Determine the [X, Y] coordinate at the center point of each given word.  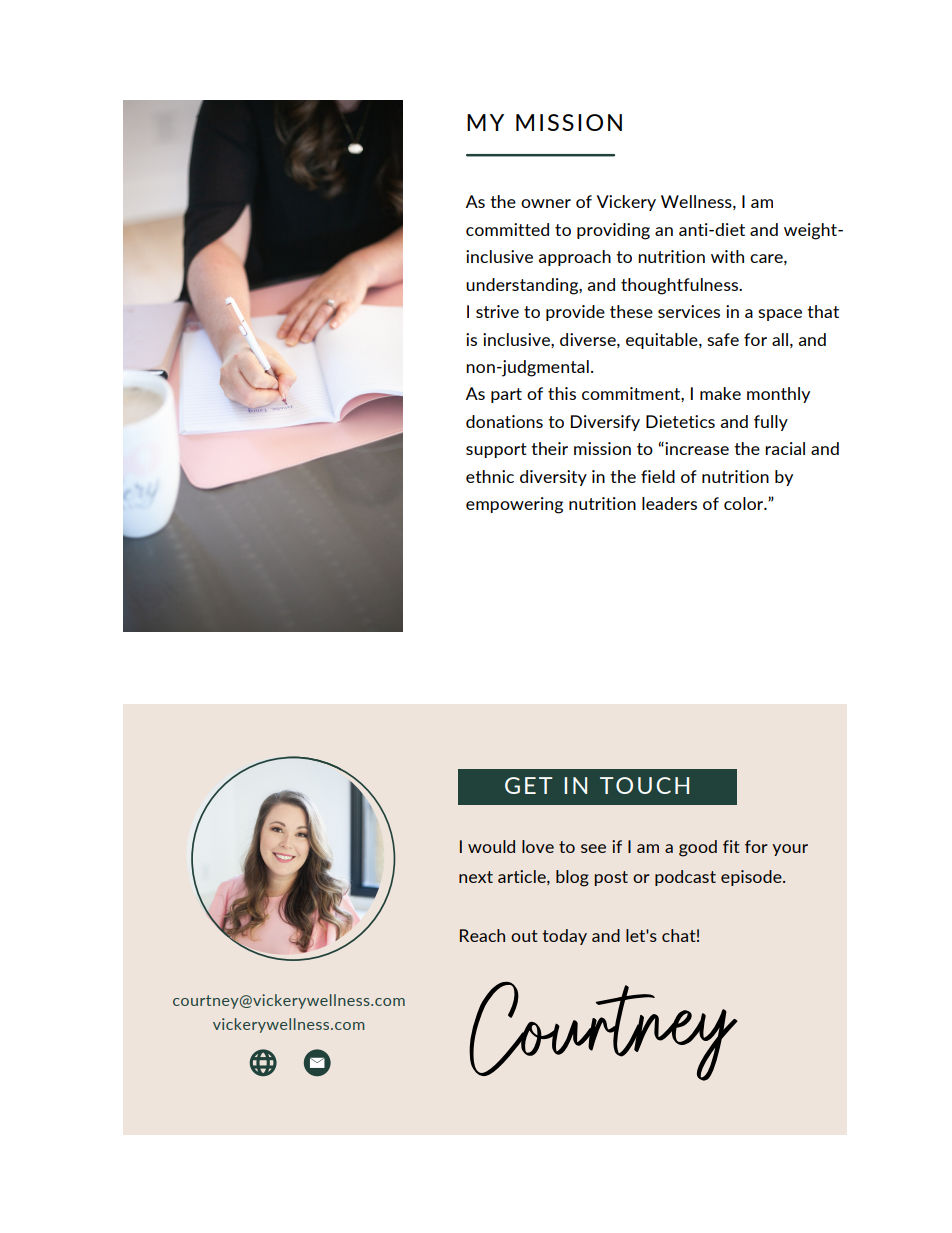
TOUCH [644, 785]
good [698, 848]
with [727, 256]
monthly [778, 395]
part [506, 395]
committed [507, 229]
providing [613, 231]
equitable [663, 341]
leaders [669, 503]
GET [529, 785]
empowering [514, 505]
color [745, 503]
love [538, 846]
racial [785, 448]
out [524, 936]
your [790, 850]
